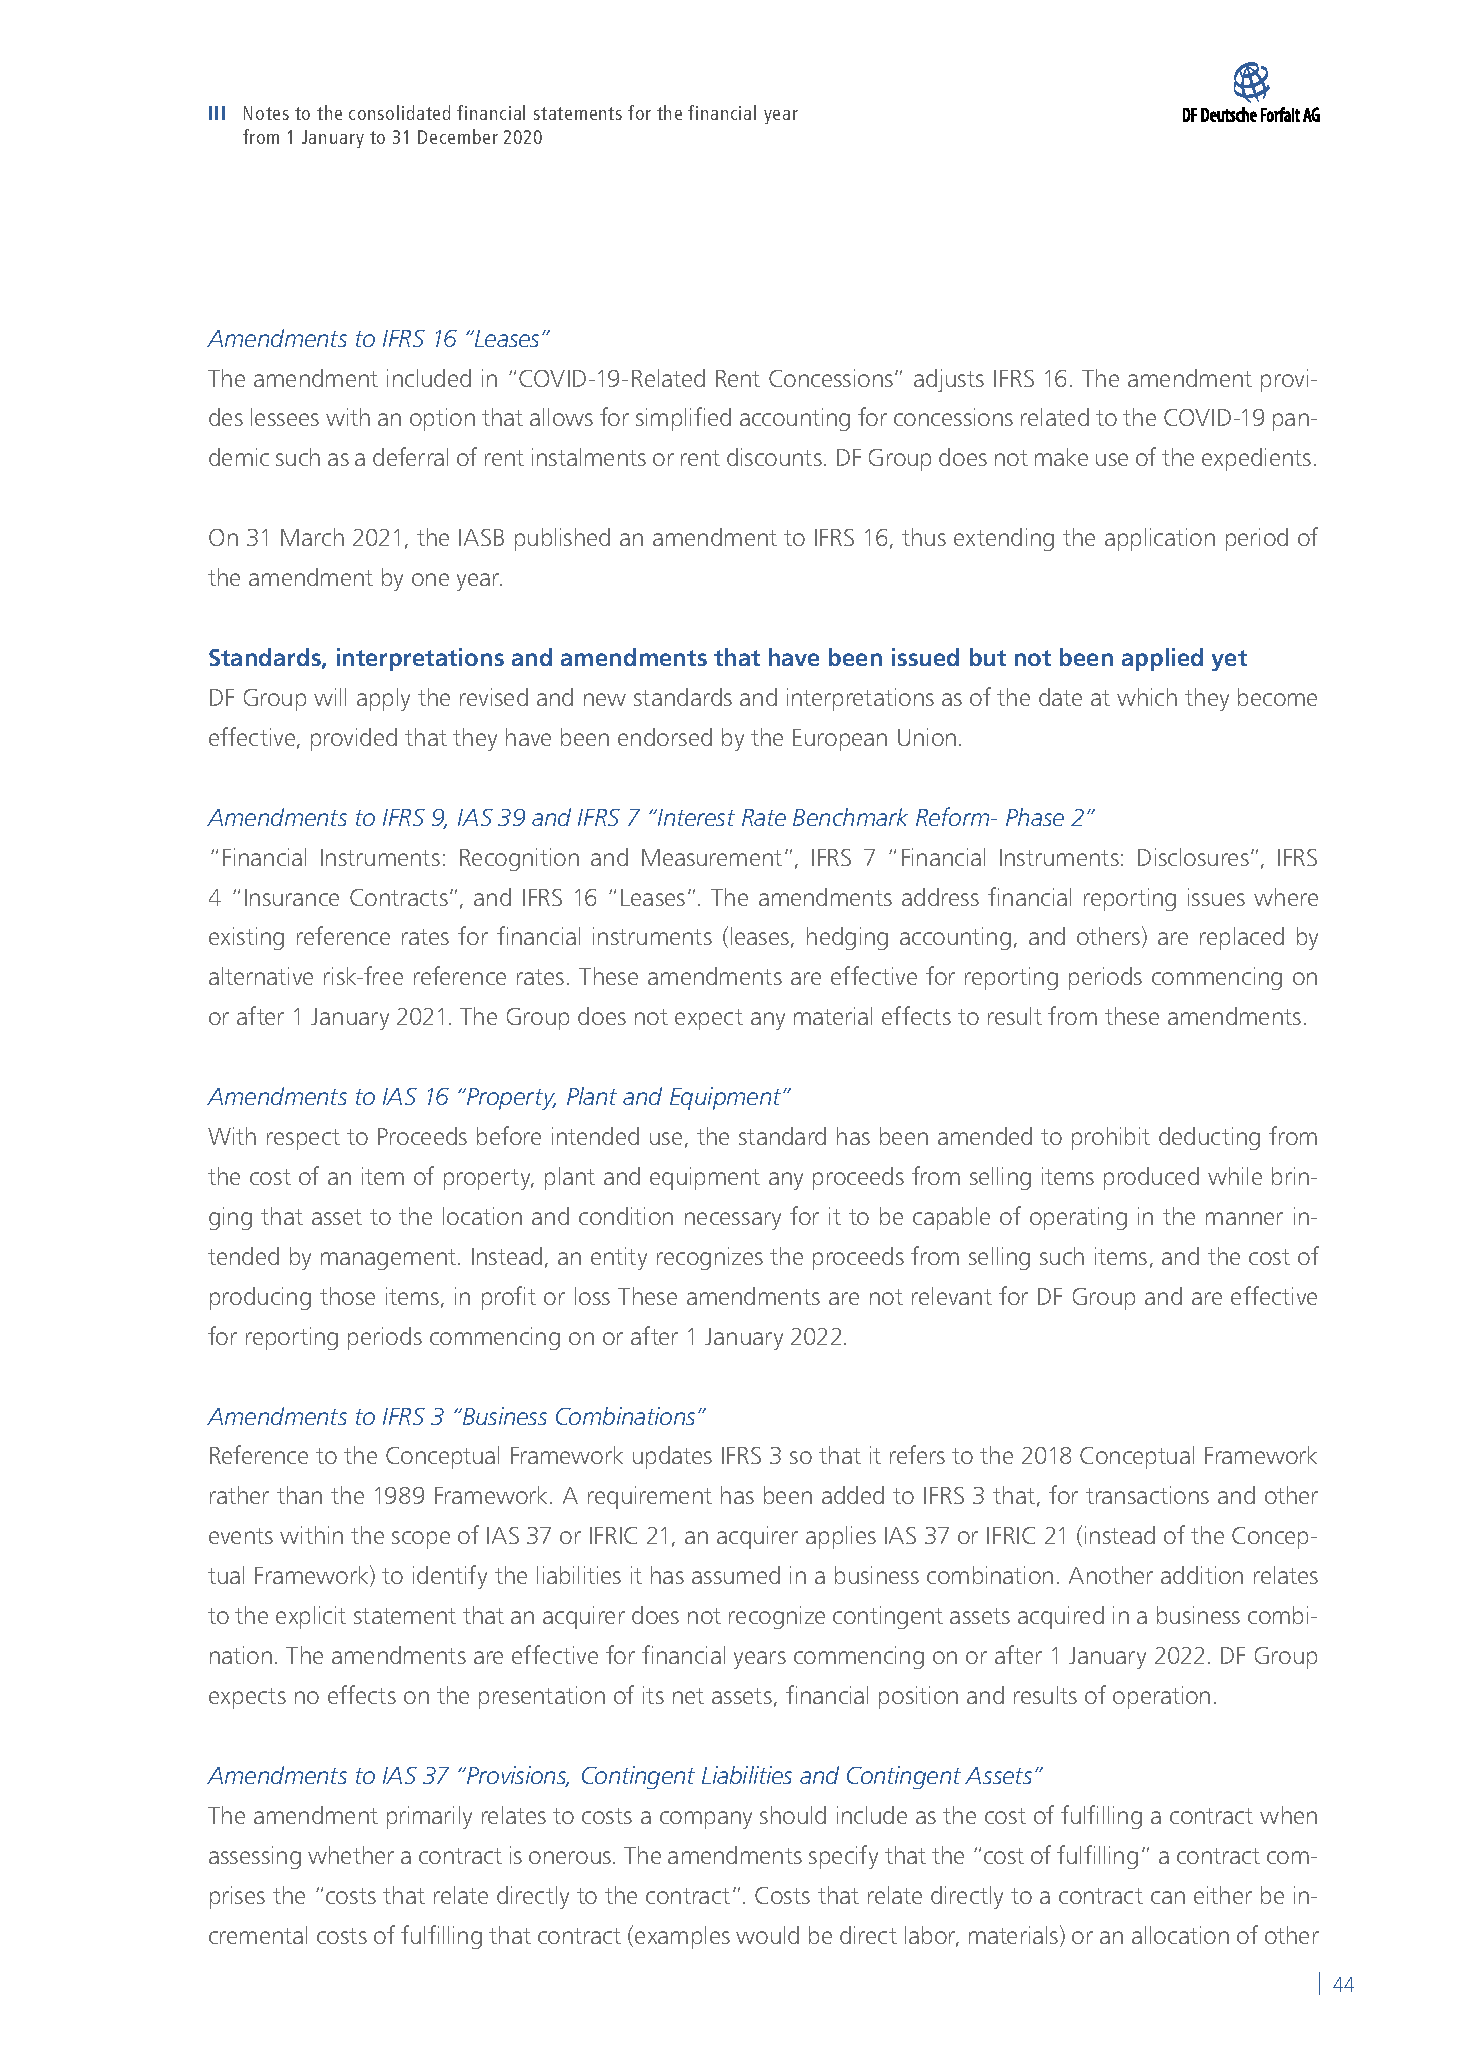 This screenshot has height=2062, width=1458. I want to click on whether, so click(351, 1855).
